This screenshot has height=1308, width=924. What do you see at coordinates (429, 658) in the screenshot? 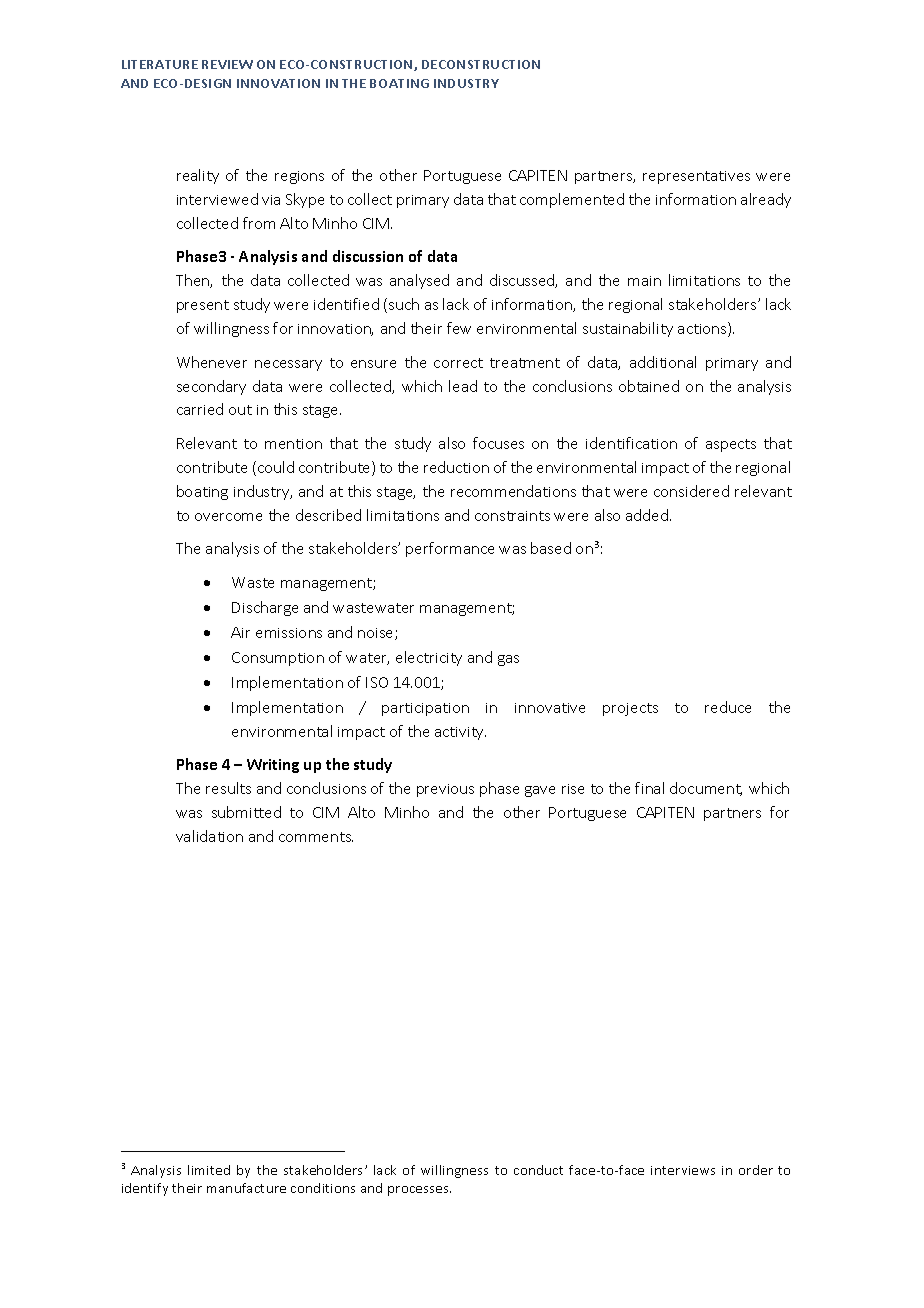
I see `electricity` at bounding box center [429, 658].
